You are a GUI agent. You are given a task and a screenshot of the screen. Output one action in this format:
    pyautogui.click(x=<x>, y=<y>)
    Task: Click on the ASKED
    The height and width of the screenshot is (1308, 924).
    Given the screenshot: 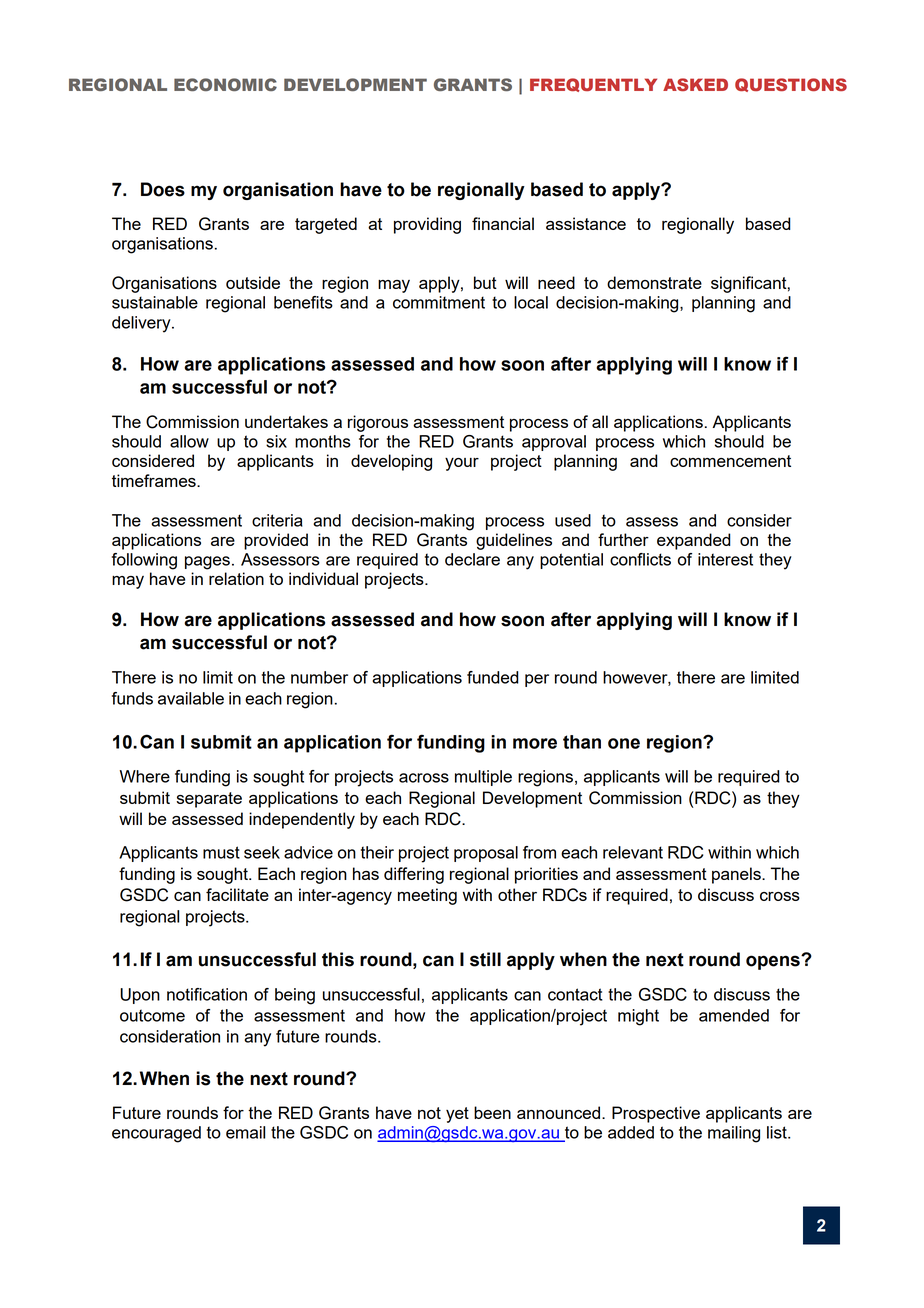 What is the action you would take?
    pyautogui.click(x=695, y=84)
